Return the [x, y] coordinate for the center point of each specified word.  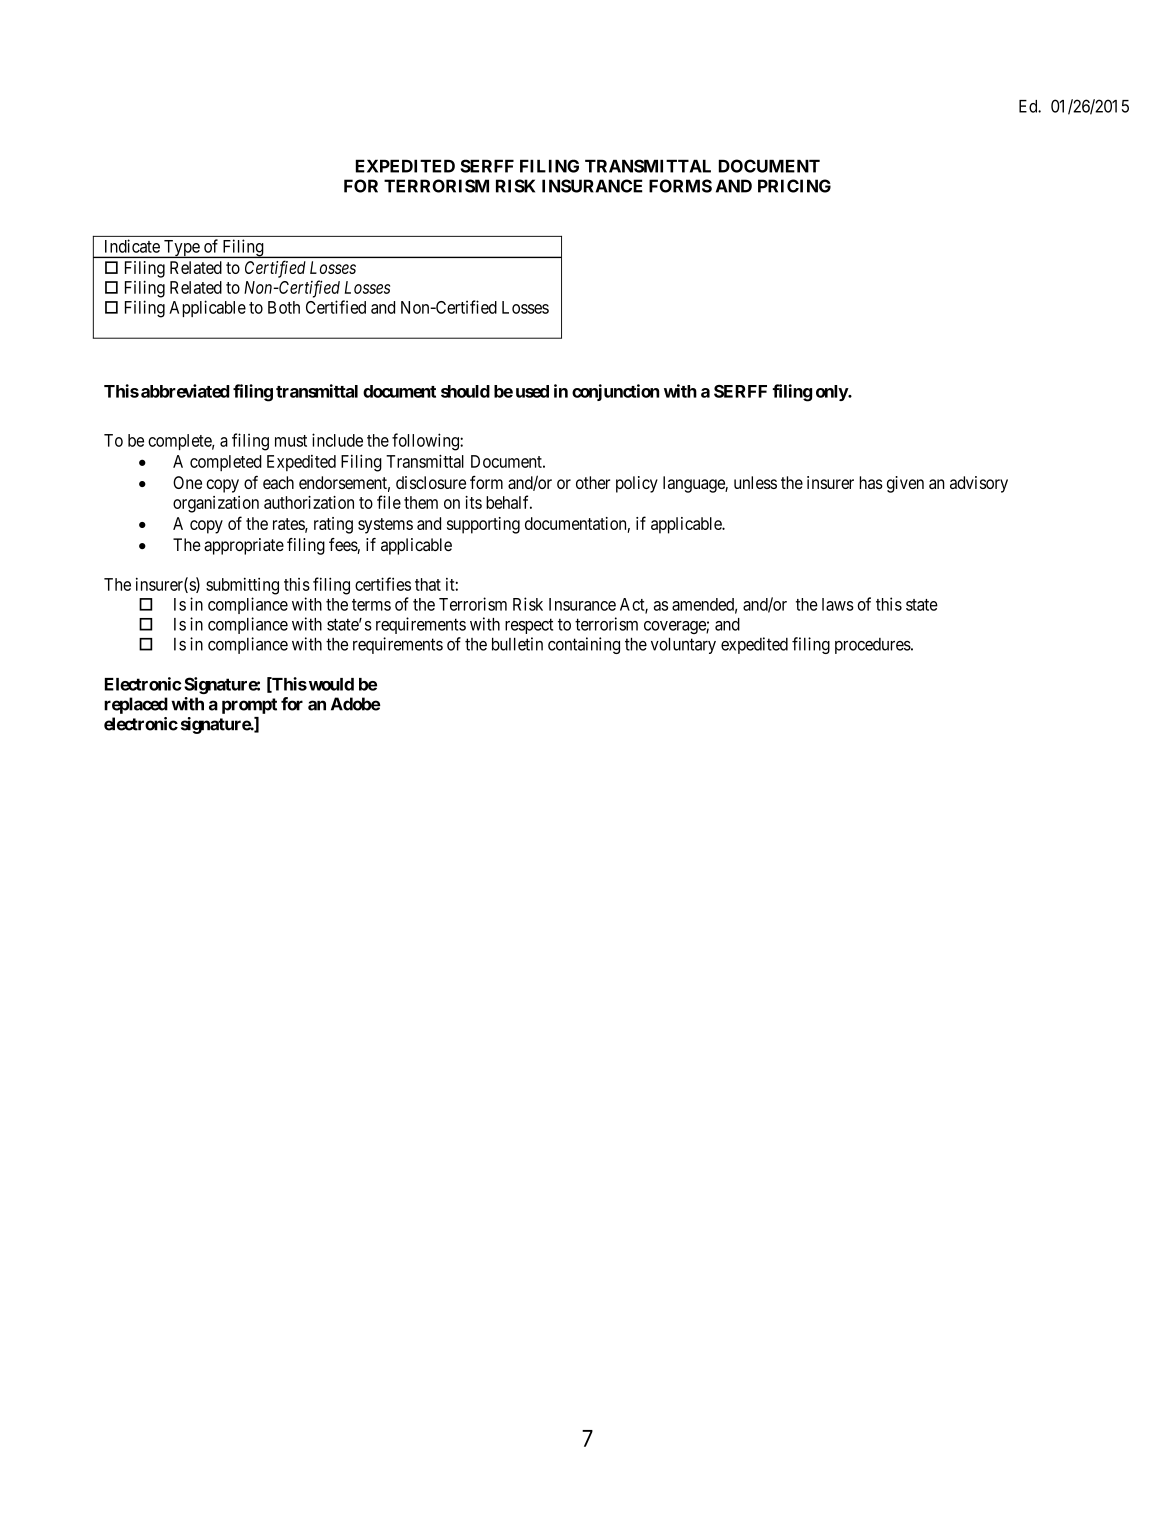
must [291, 441]
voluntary [683, 645]
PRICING [794, 186]
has [871, 482]
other [593, 482]
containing [584, 645]
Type [181, 249]
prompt [249, 706]
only [832, 393]
